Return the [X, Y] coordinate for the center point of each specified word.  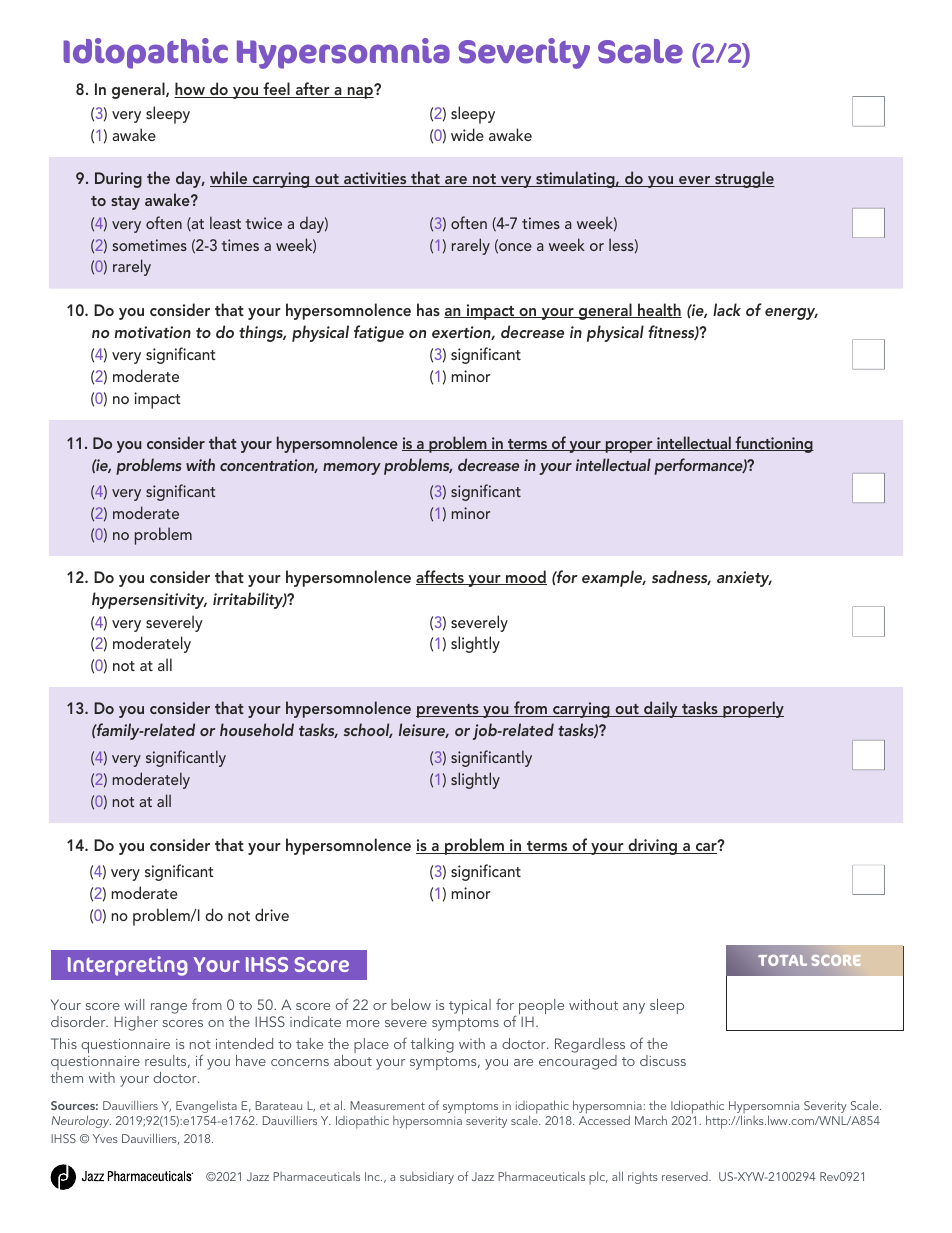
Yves [105, 1138]
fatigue [379, 333]
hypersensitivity [149, 600]
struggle [744, 179]
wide [467, 134]
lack [727, 309]
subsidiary [427, 1177]
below [411, 1004]
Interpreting [128, 966]
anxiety [744, 579]
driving [652, 846]
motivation [153, 332]
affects [441, 577]
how [190, 90]
